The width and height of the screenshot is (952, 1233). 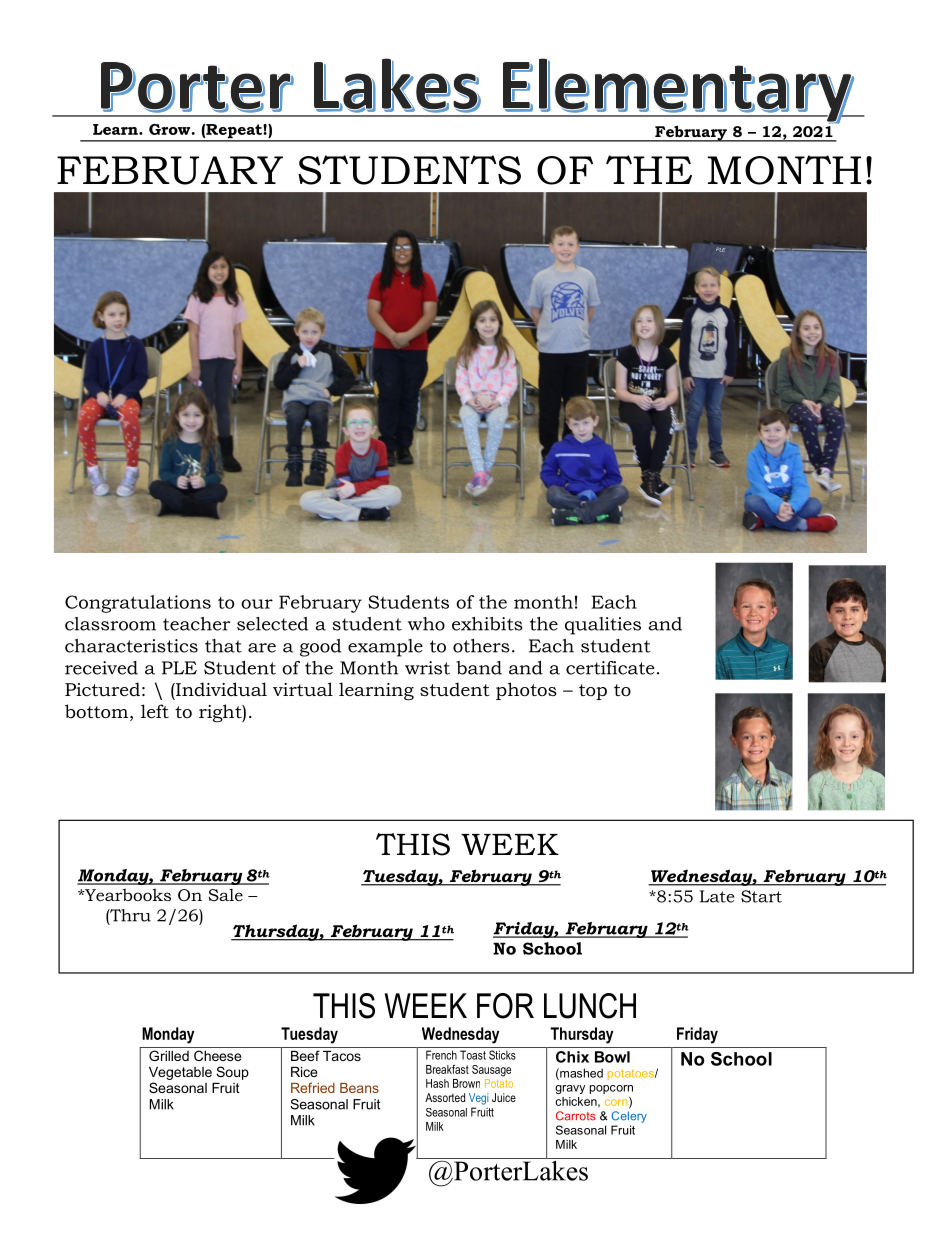 I want to click on left, so click(x=155, y=711).
